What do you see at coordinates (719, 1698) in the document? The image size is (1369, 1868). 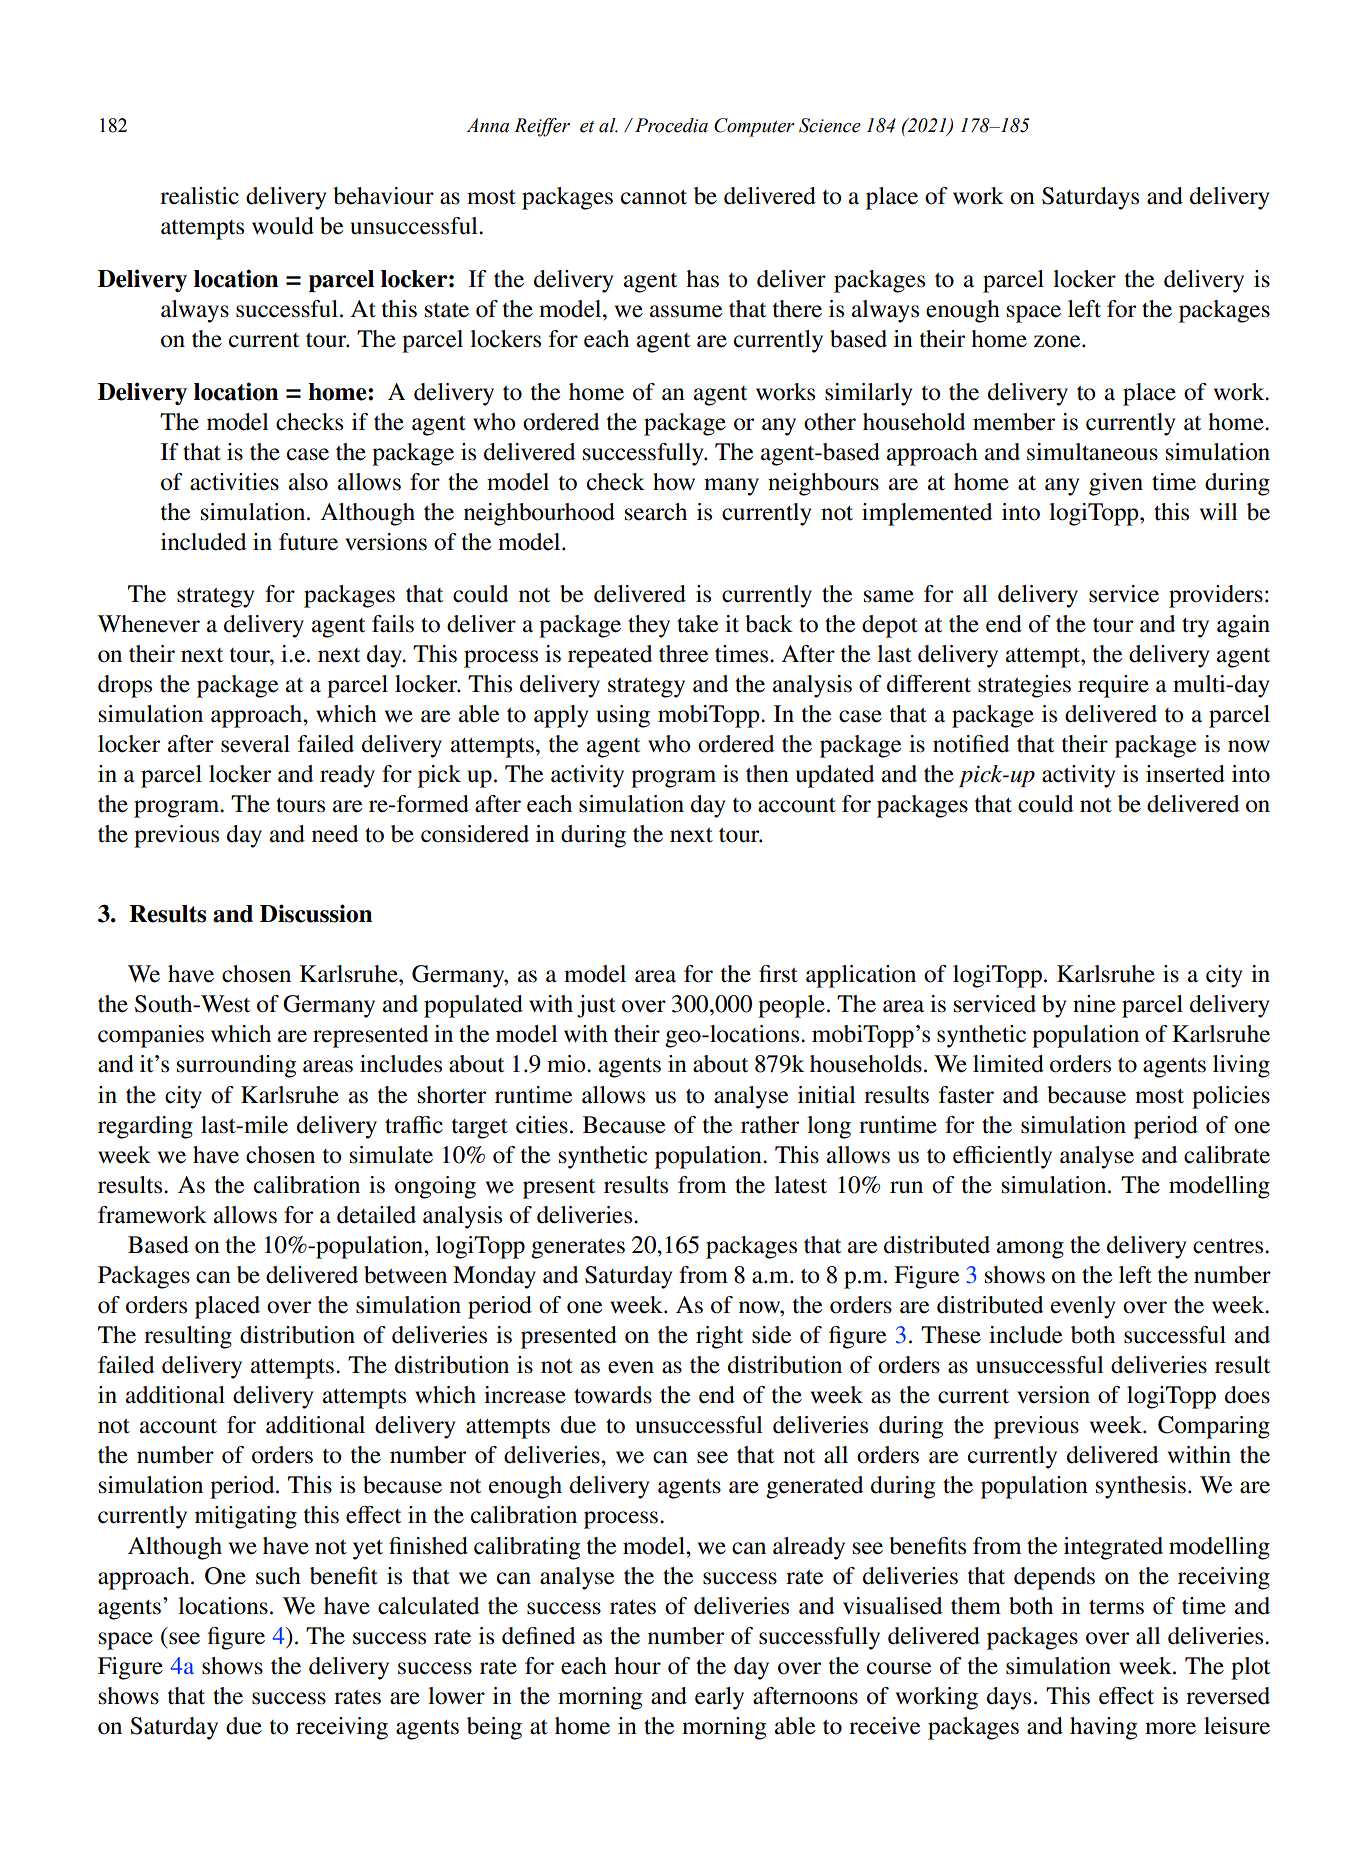 I see `early` at bounding box center [719, 1698].
